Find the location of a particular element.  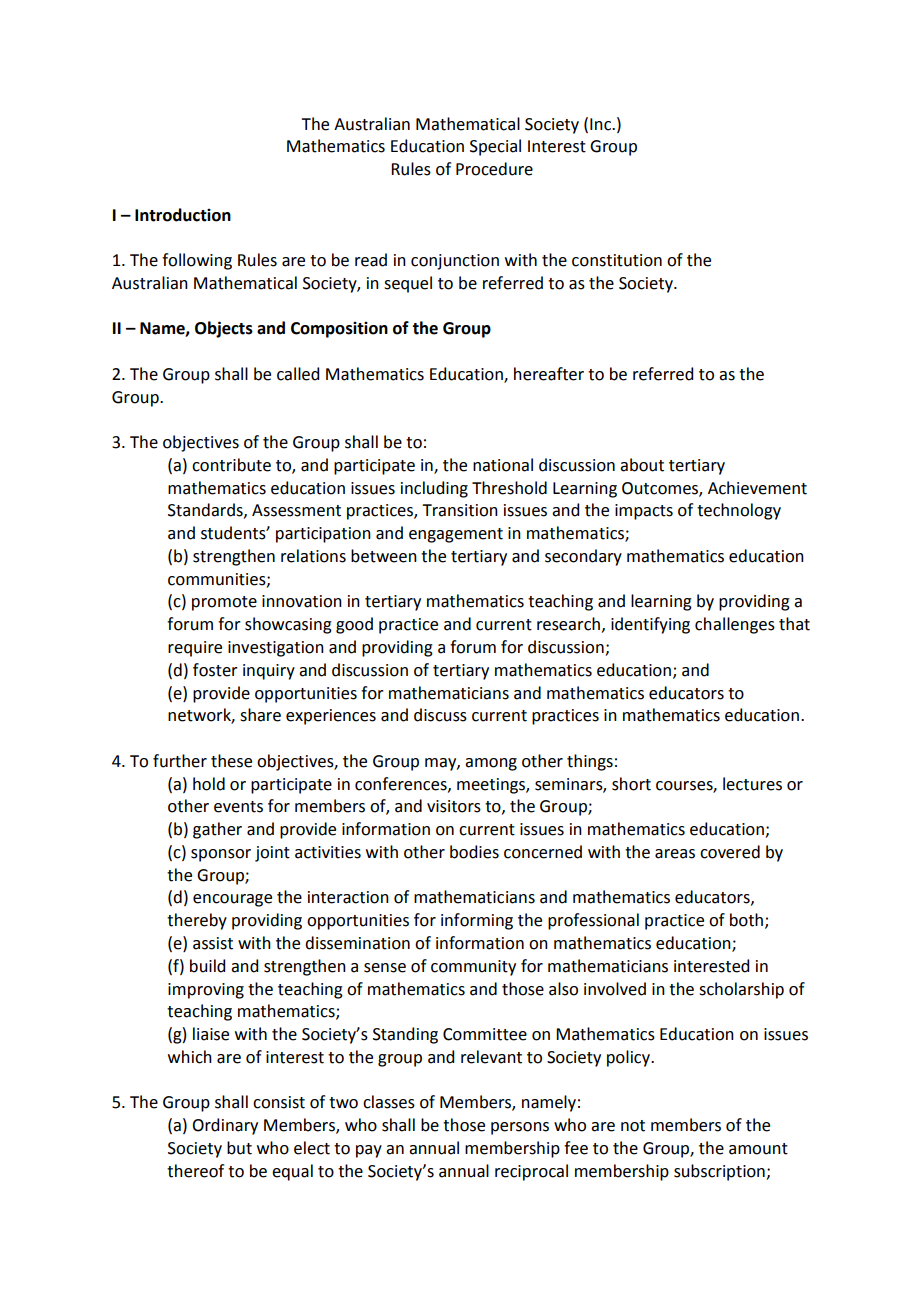

subscription is located at coordinates (720, 1172).
